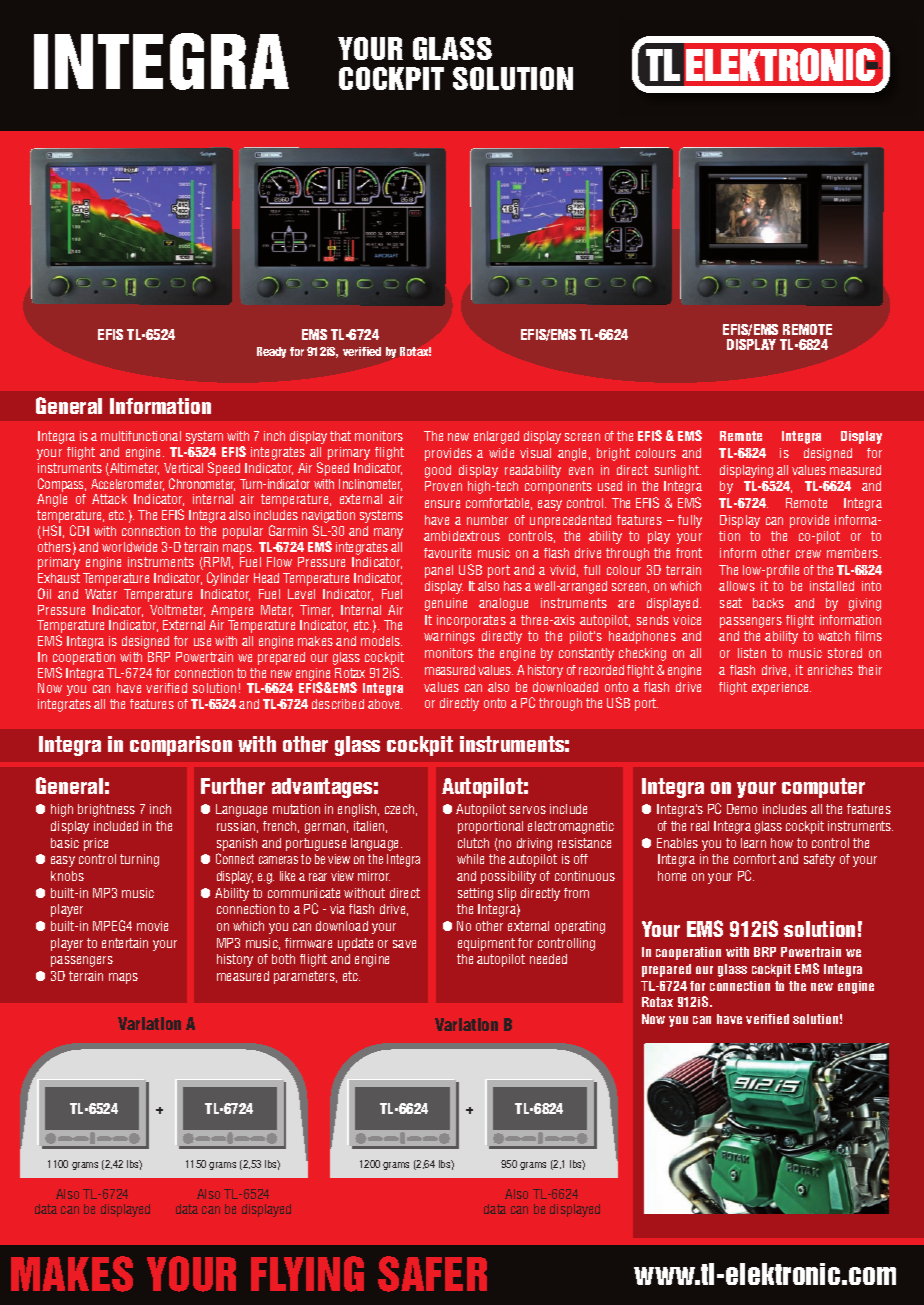  Describe the element at coordinates (307, 1274) in the image. I see `FLYING` at that location.
